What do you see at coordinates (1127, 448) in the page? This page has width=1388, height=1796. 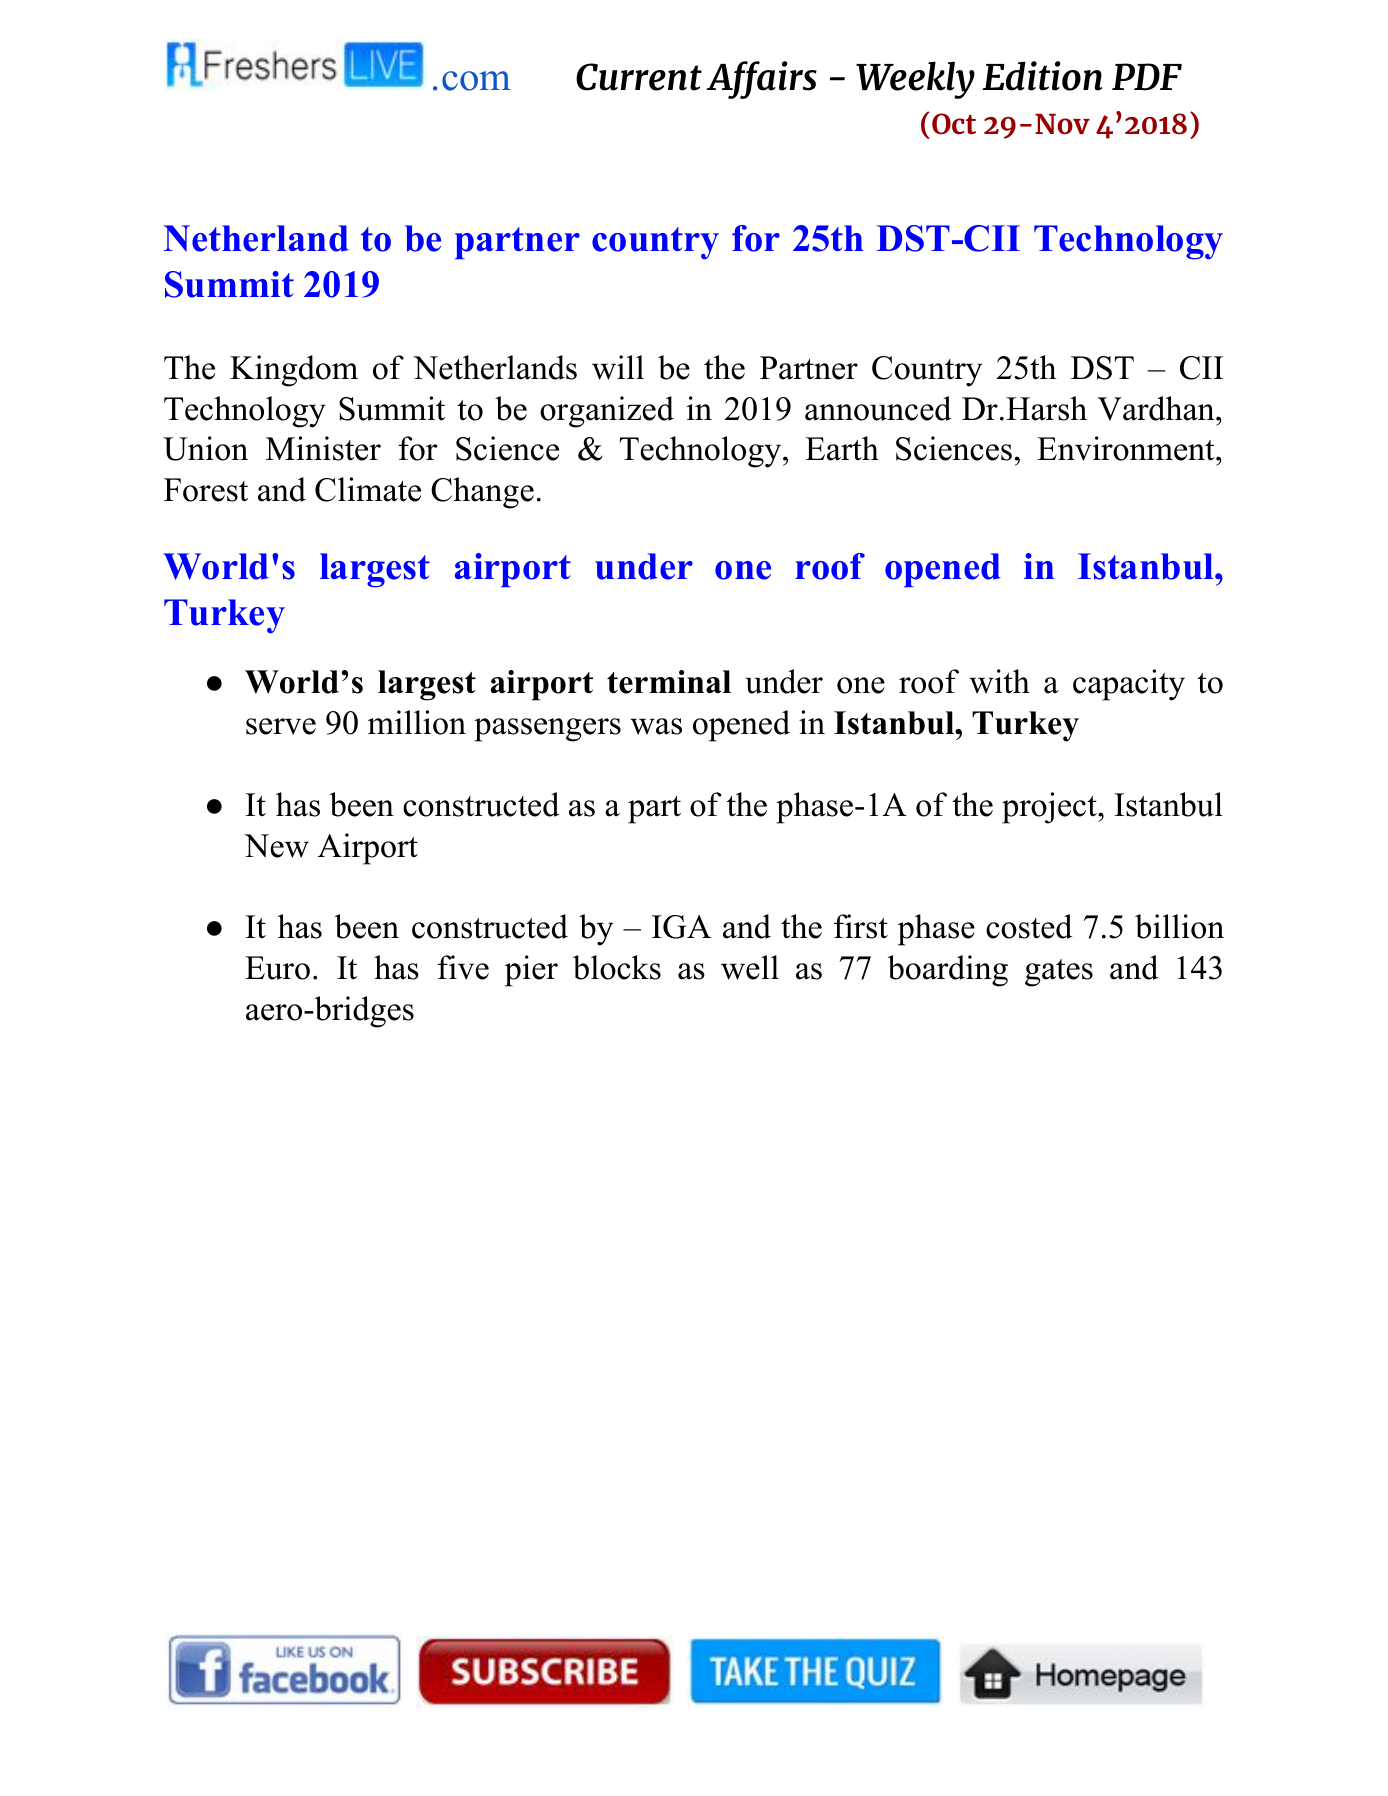 I see `Environment` at bounding box center [1127, 448].
